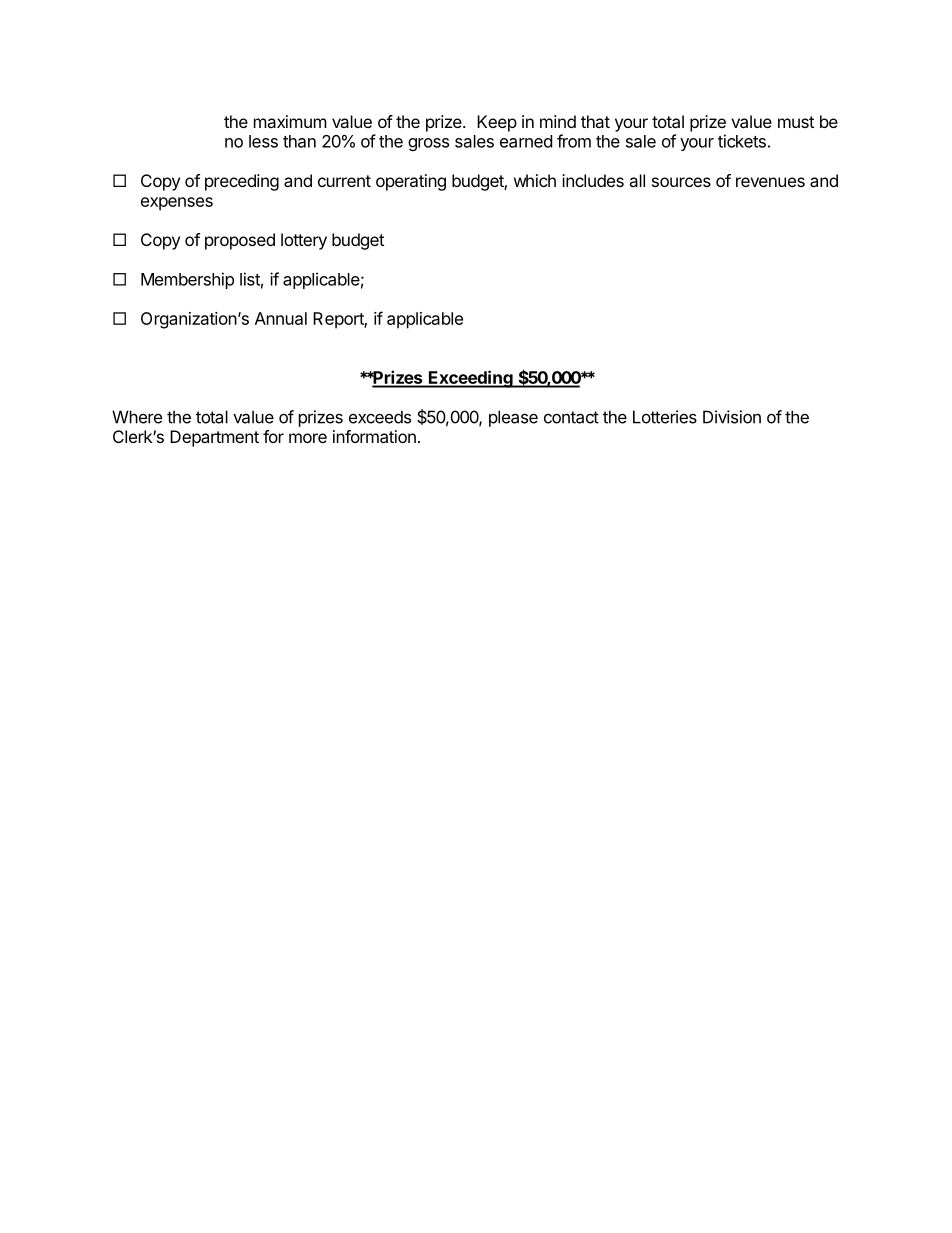 The height and width of the screenshot is (1233, 952). Describe the element at coordinates (681, 182) in the screenshot. I see `sources` at that location.
